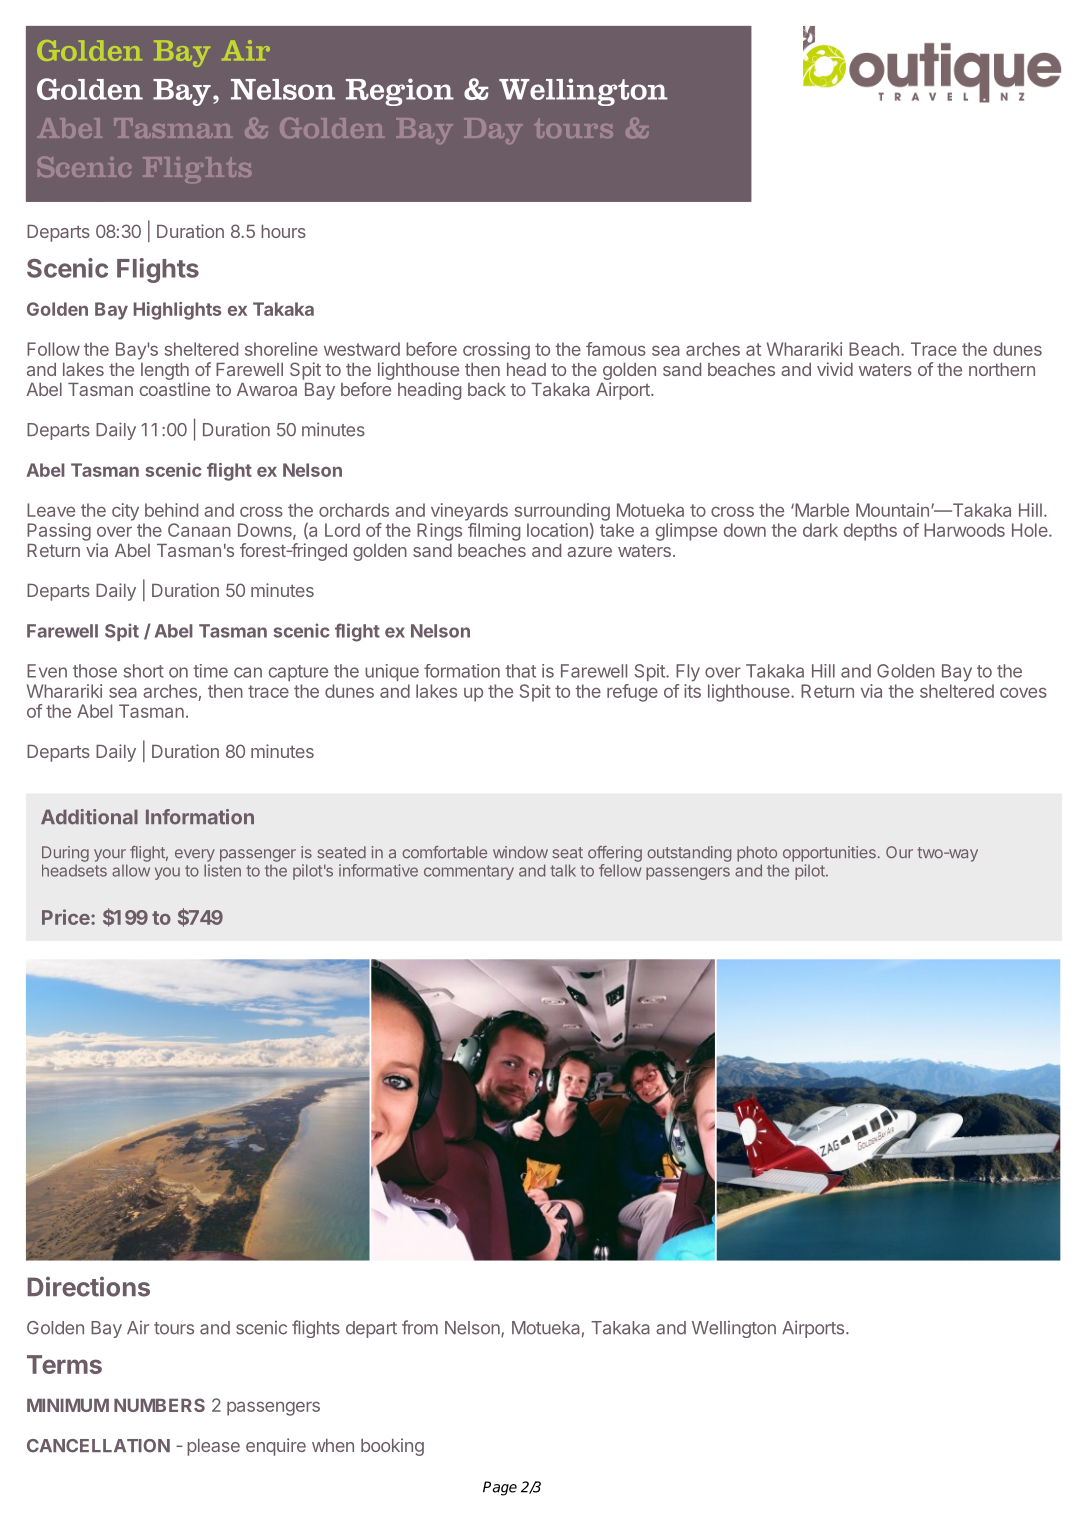 The image size is (1088, 1539). Describe the element at coordinates (500, 1488) in the document. I see `Page` at that location.
